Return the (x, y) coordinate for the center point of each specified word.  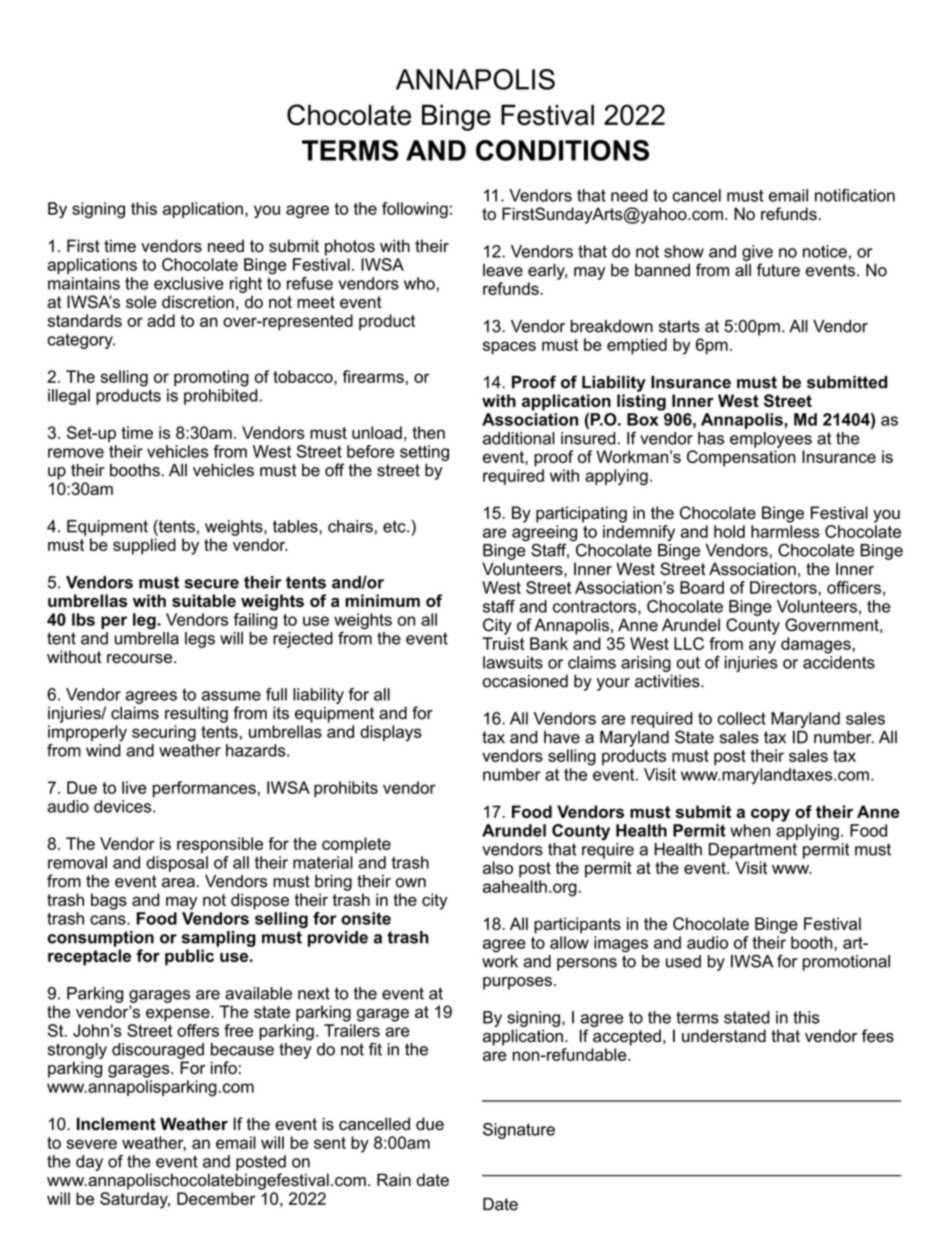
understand (724, 1036)
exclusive (189, 283)
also (498, 867)
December (216, 1198)
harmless (785, 531)
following (415, 210)
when (750, 830)
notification (855, 195)
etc (395, 526)
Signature (519, 1131)
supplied (144, 546)
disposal (177, 864)
